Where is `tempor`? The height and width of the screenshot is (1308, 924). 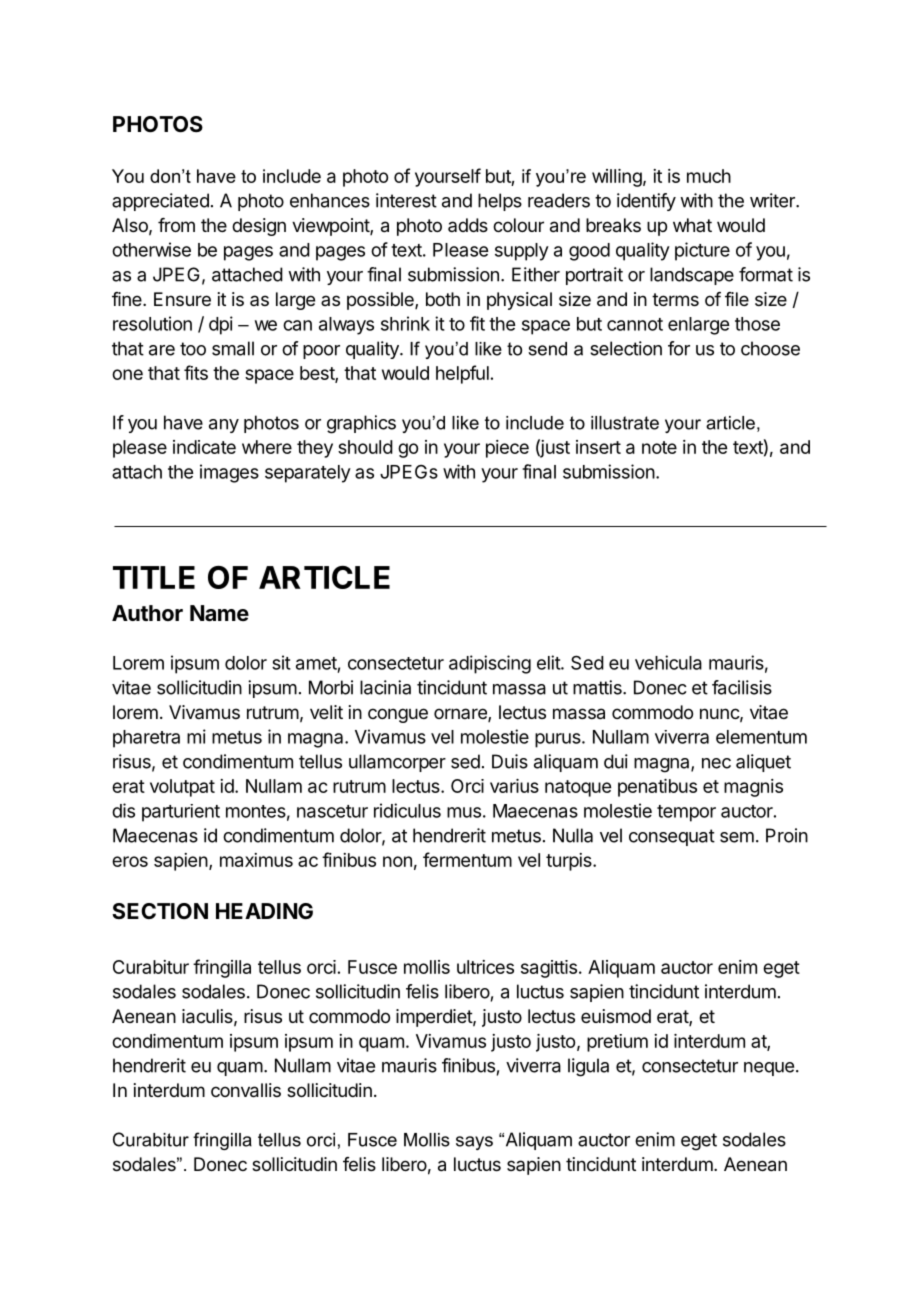 tempor is located at coordinates (686, 813).
